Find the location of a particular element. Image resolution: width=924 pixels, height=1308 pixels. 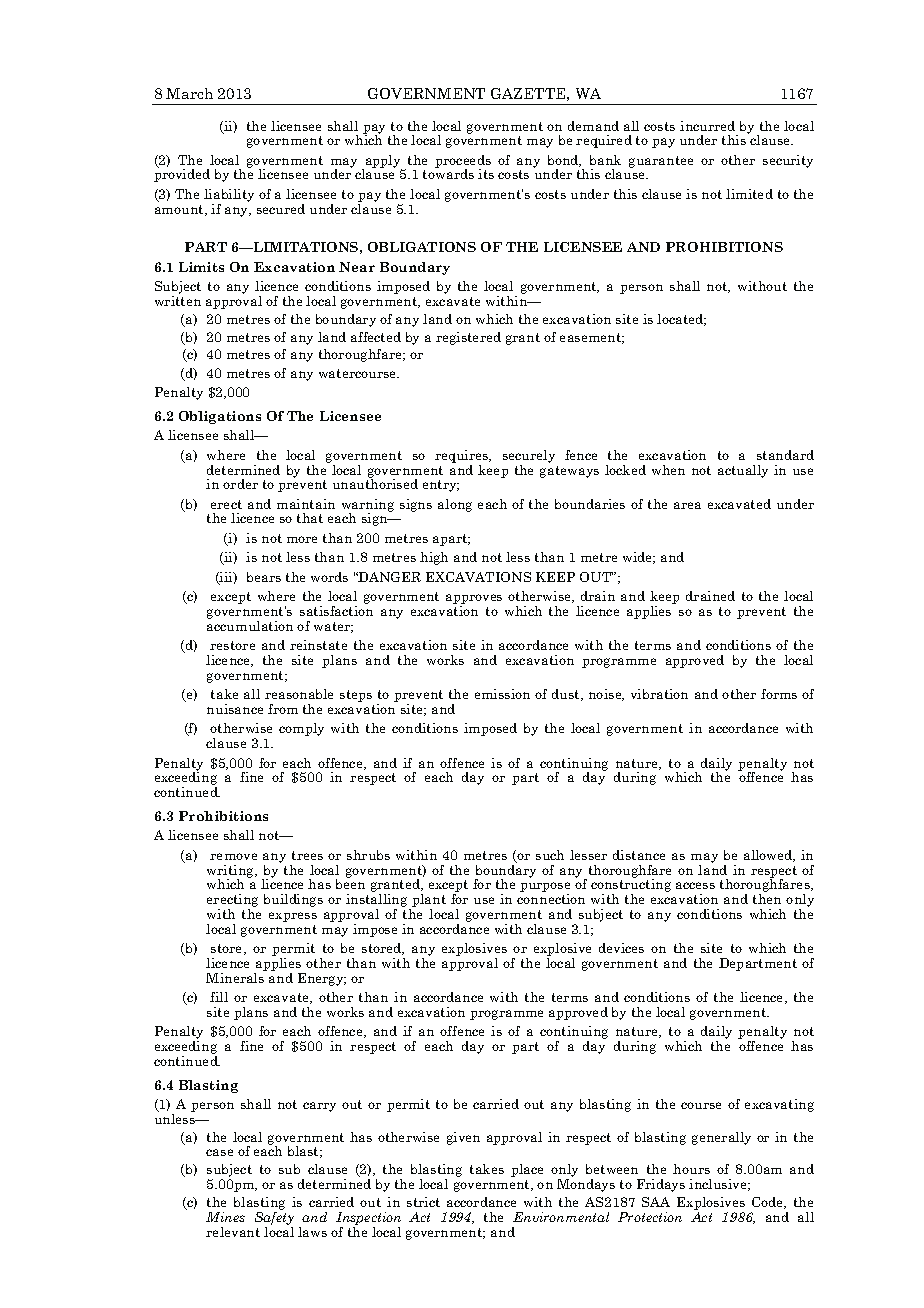

Safety is located at coordinates (274, 1217).
